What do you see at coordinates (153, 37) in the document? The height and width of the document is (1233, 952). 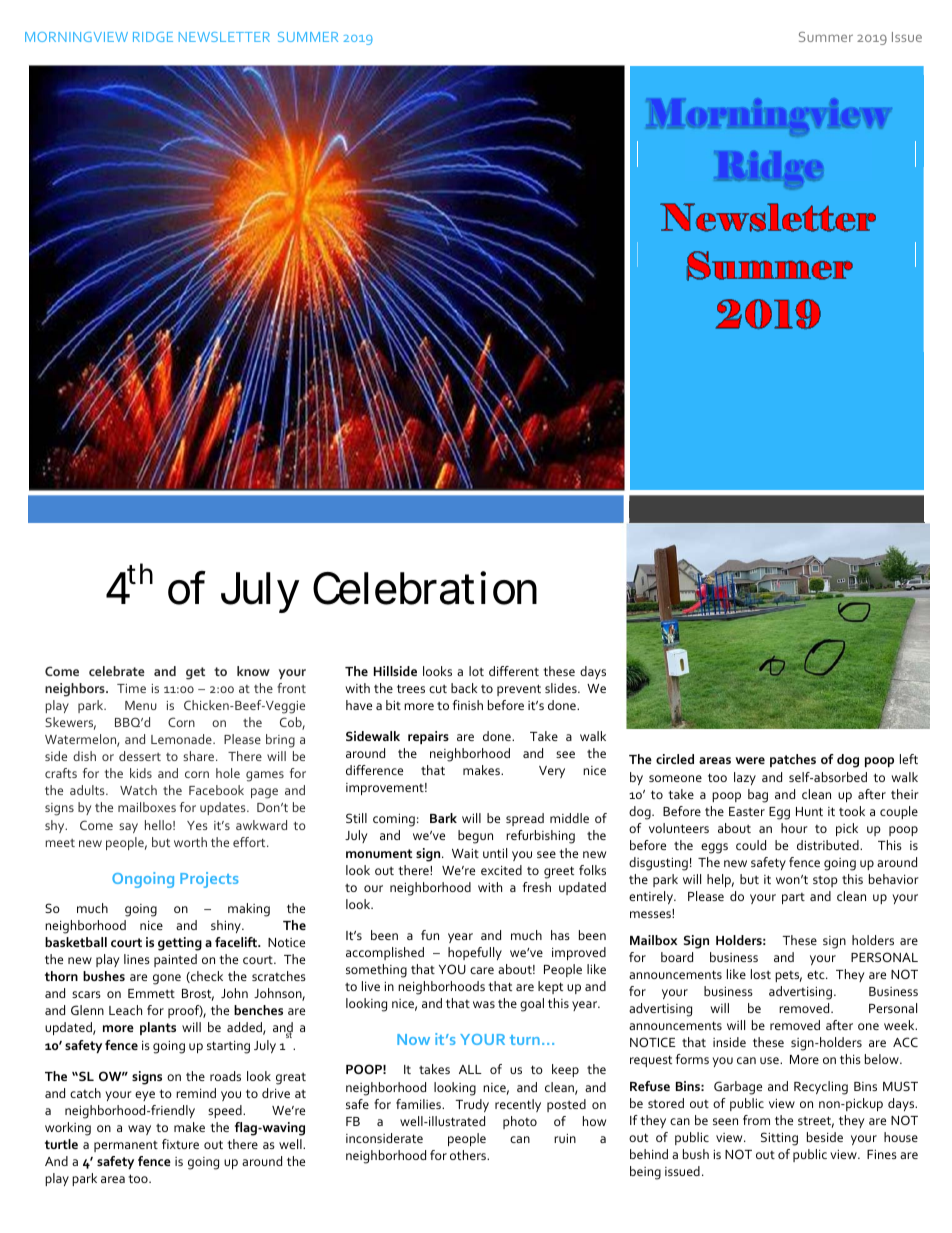 I see `RIDGE` at bounding box center [153, 37].
